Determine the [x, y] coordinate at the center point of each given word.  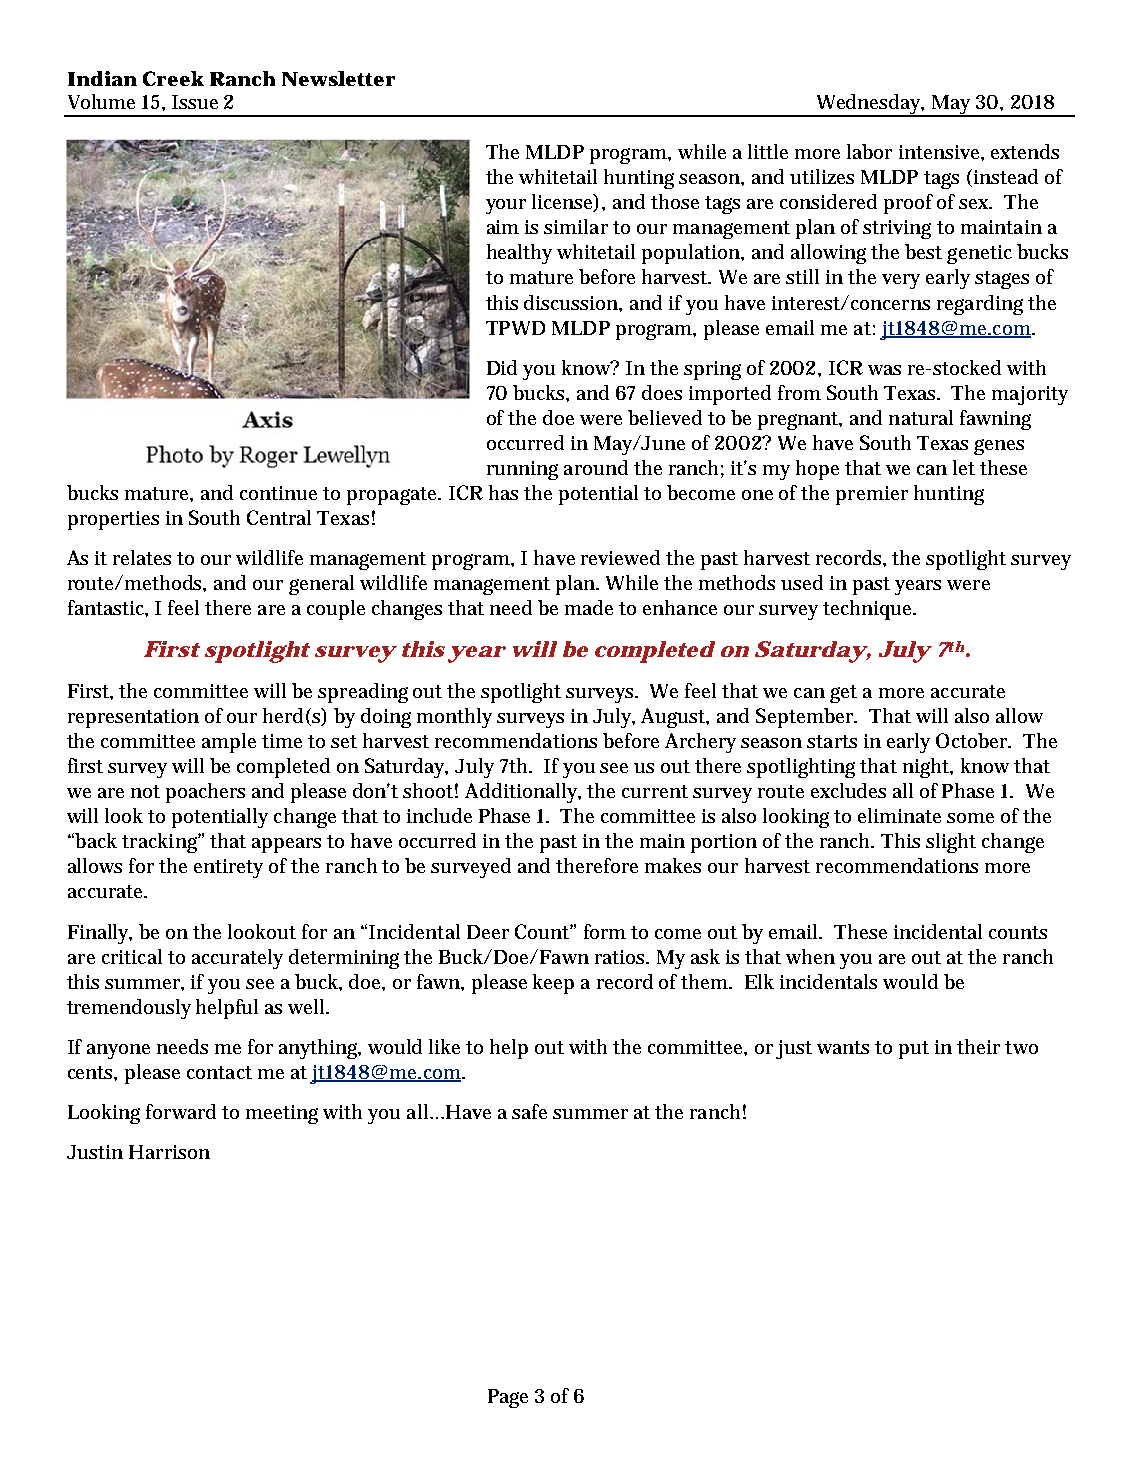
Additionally [523, 793]
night [928, 768]
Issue [195, 102]
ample [229, 743]
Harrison [169, 1152]
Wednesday [869, 105]
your [506, 206]
